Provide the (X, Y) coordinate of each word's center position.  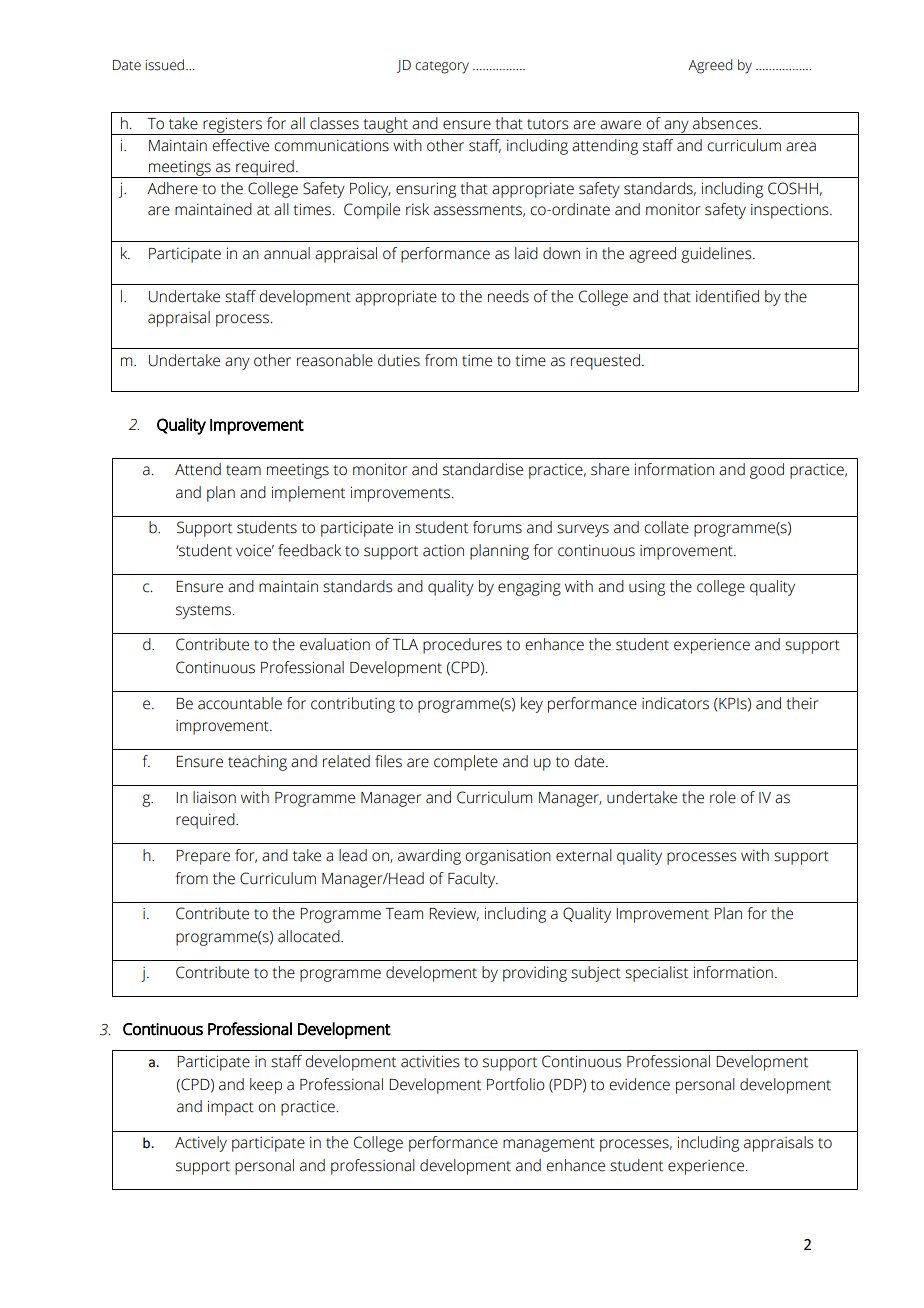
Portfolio (516, 1084)
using (647, 588)
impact (231, 1108)
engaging (529, 588)
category (442, 67)
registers (232, 126)
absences (726, 123)
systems (203, 612)
